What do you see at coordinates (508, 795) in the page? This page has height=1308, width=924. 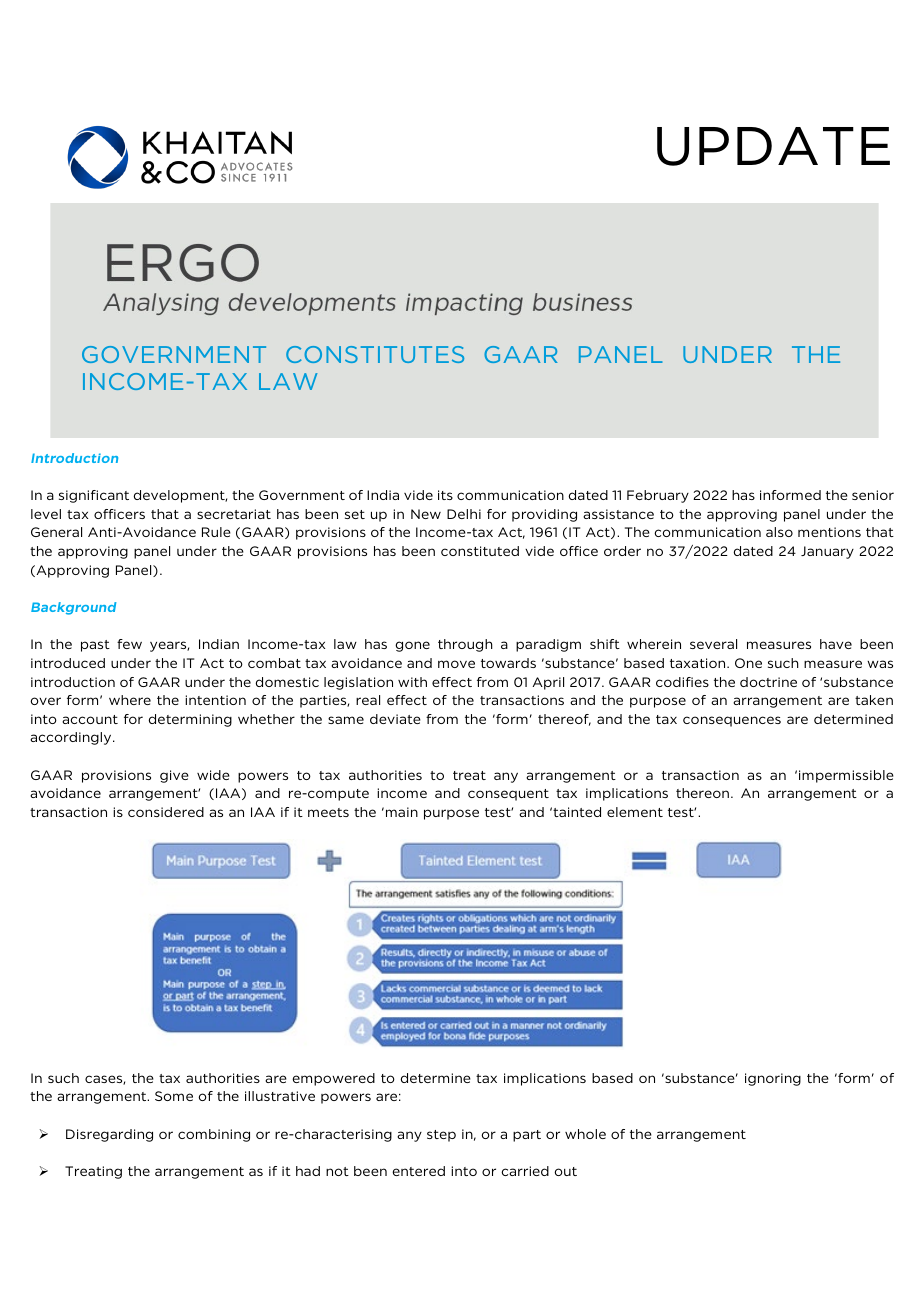 I see `consequent` at bounding box center [508, 795].
